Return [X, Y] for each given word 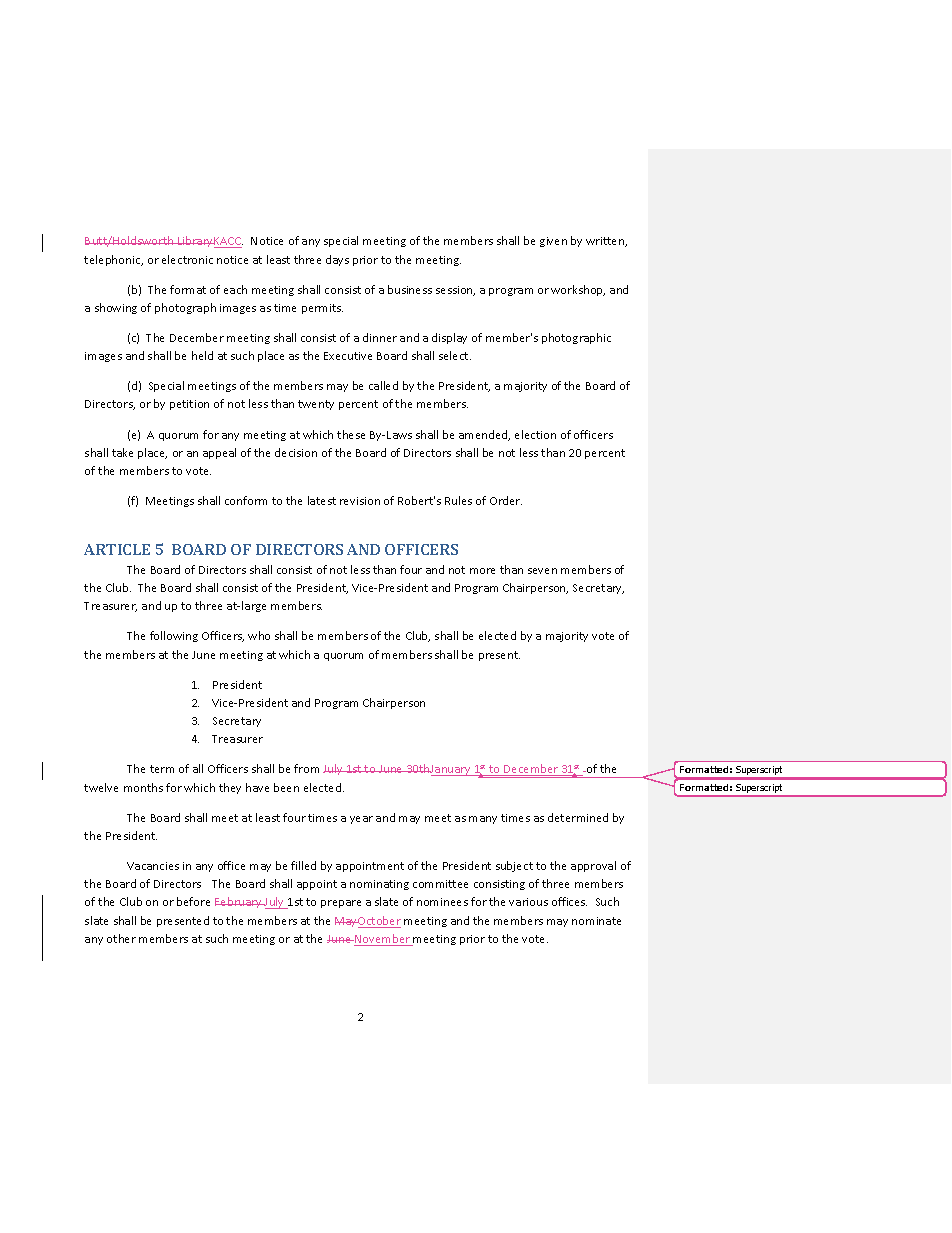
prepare [341, 904]
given [553, 242]
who [259, 635]
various [528, 902]
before [193, 901]
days [337, 260]
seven [542, 571]
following [174, 636]
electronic [187, 259]
